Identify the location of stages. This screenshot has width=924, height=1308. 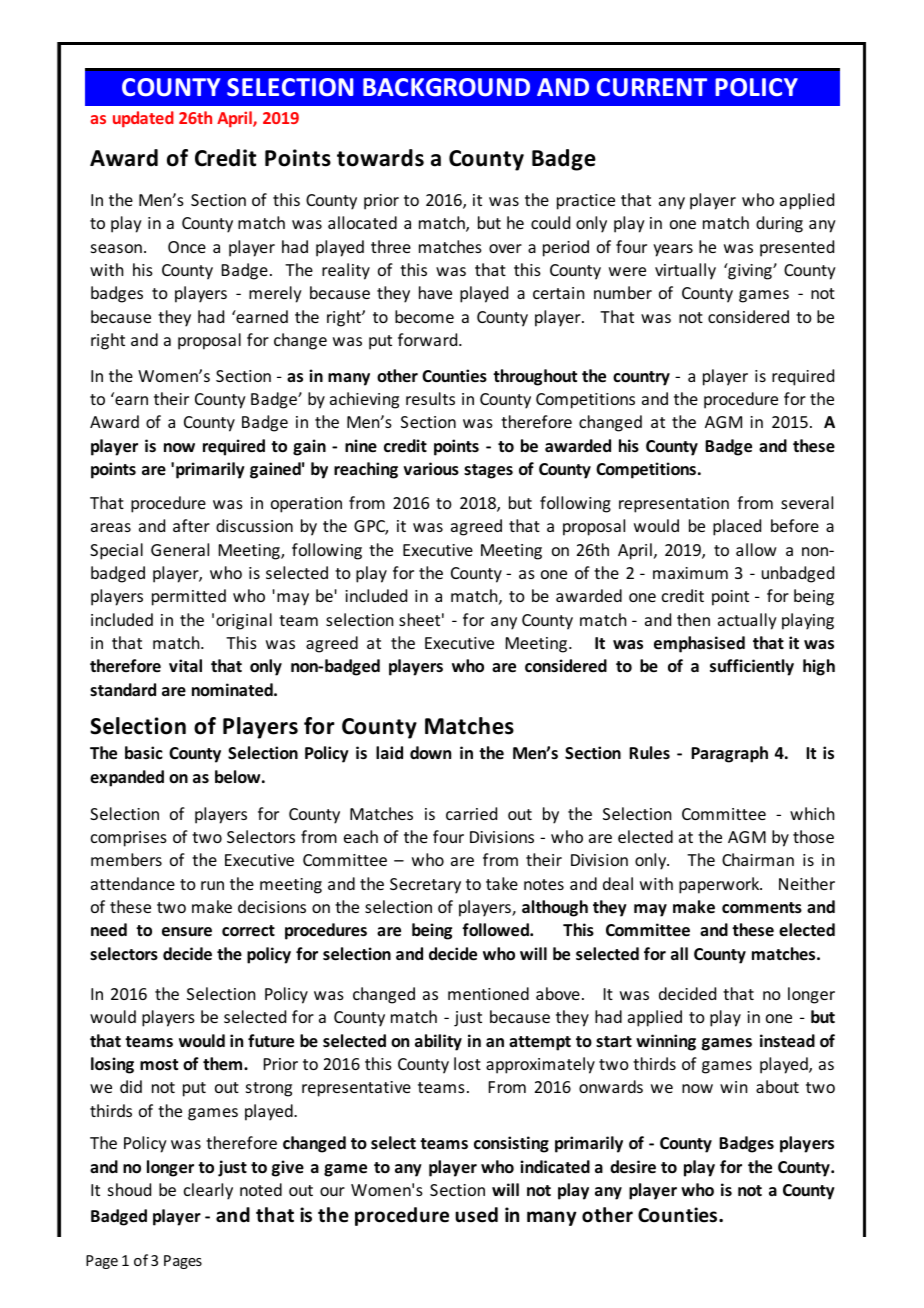
(488, 471).
